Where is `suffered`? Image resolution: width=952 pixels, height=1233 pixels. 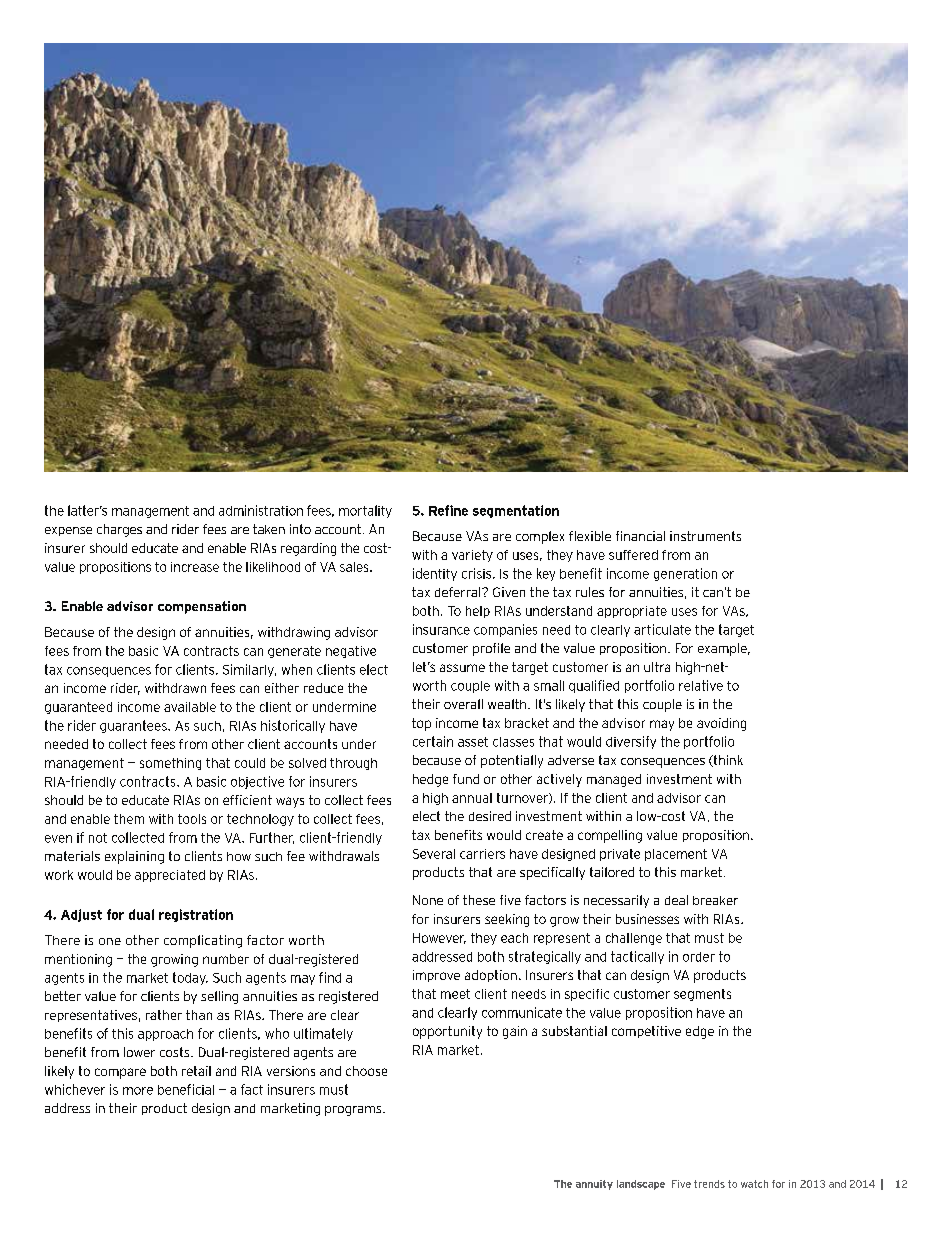 suffered is located at coordinates (633, 555).
